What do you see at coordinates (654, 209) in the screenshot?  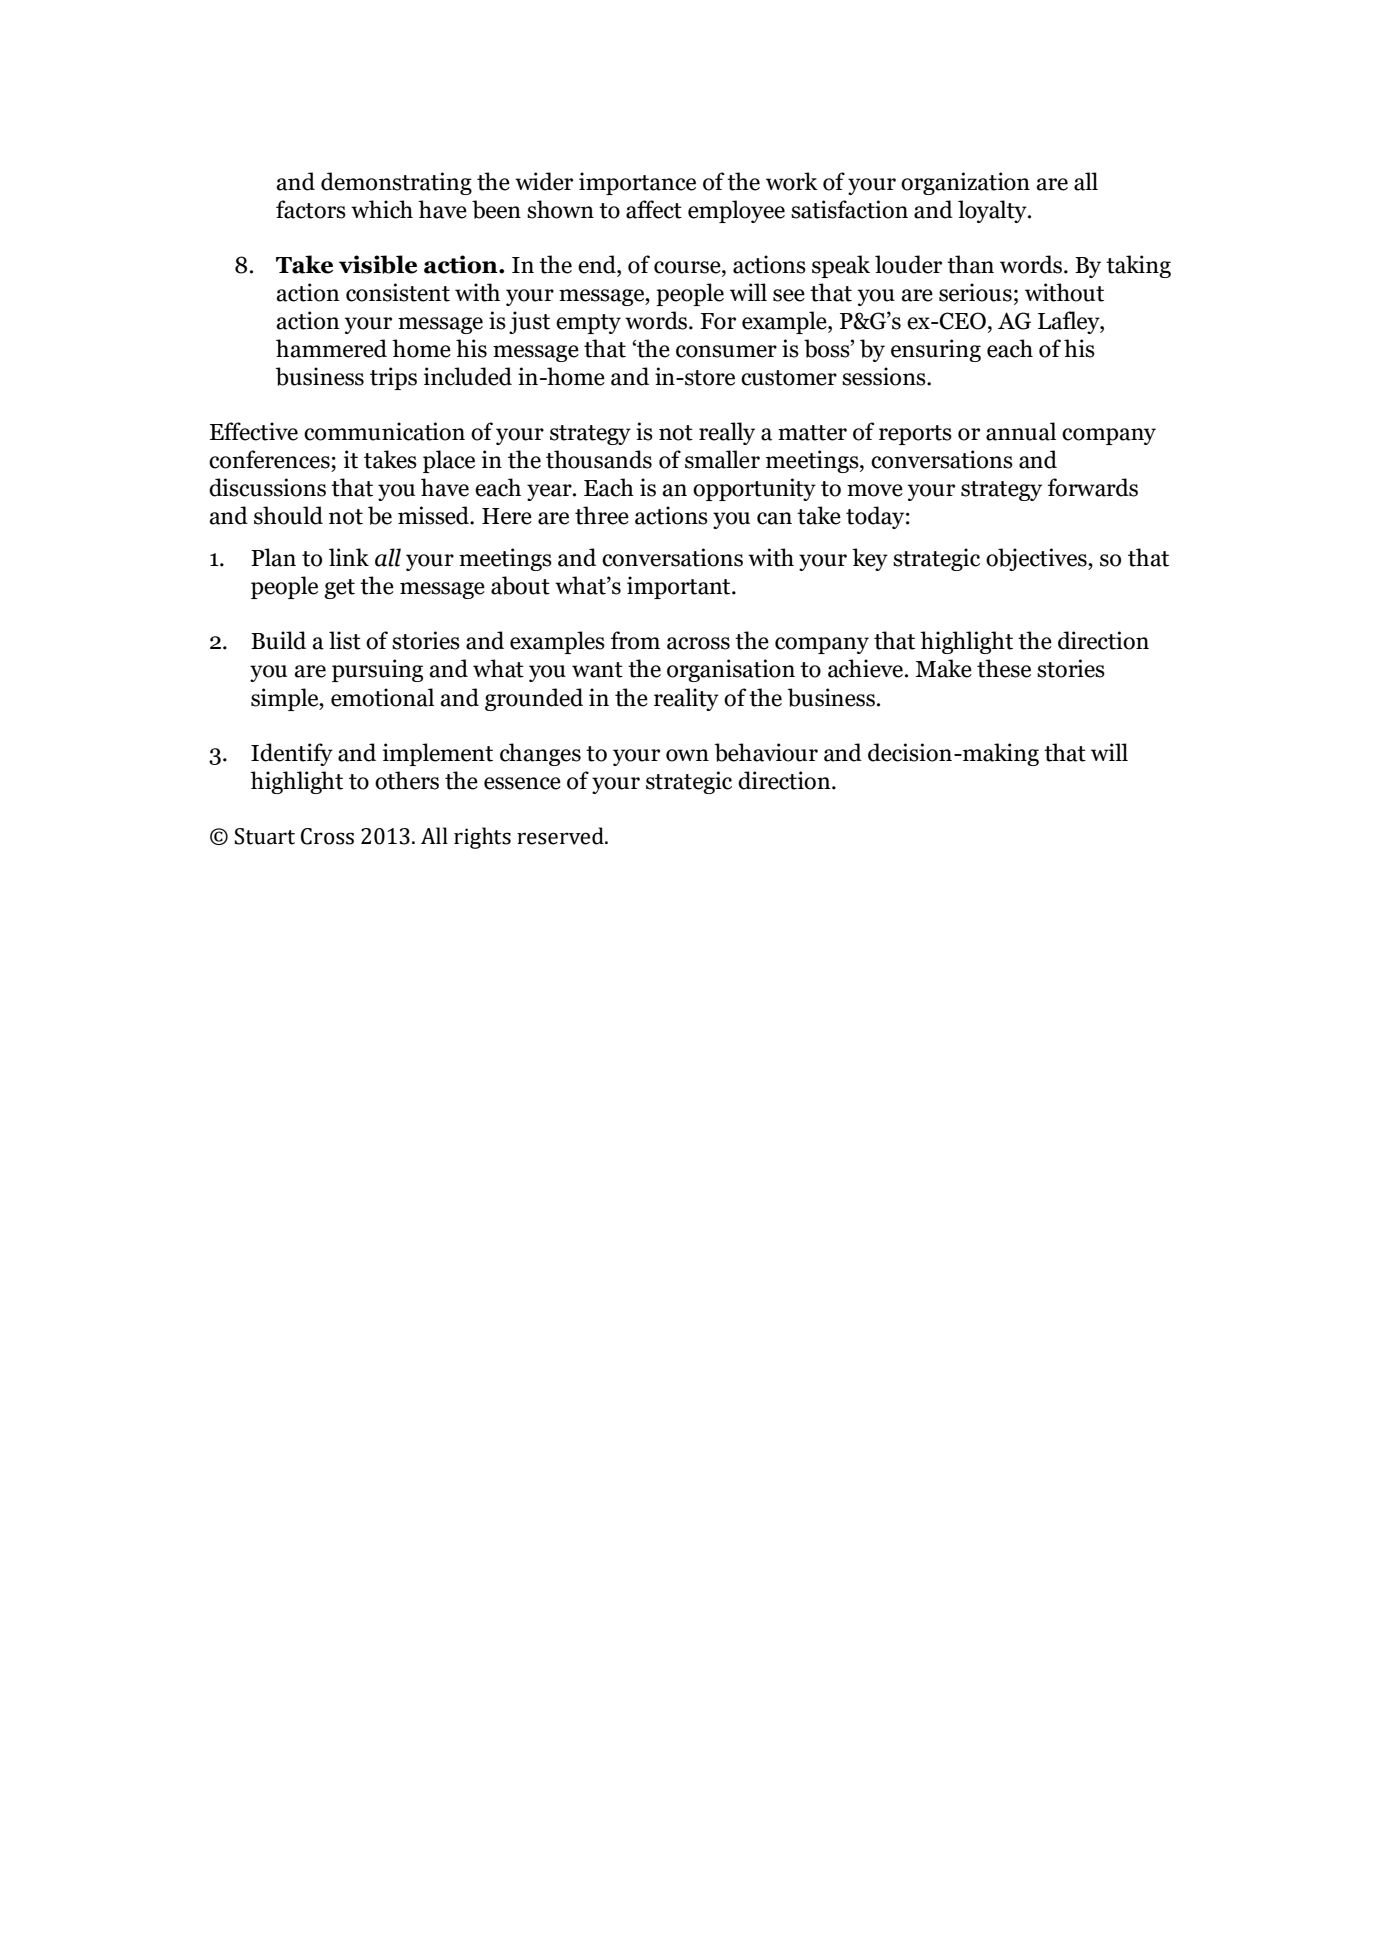 I see `affect` at bounding box center [654, 209].
